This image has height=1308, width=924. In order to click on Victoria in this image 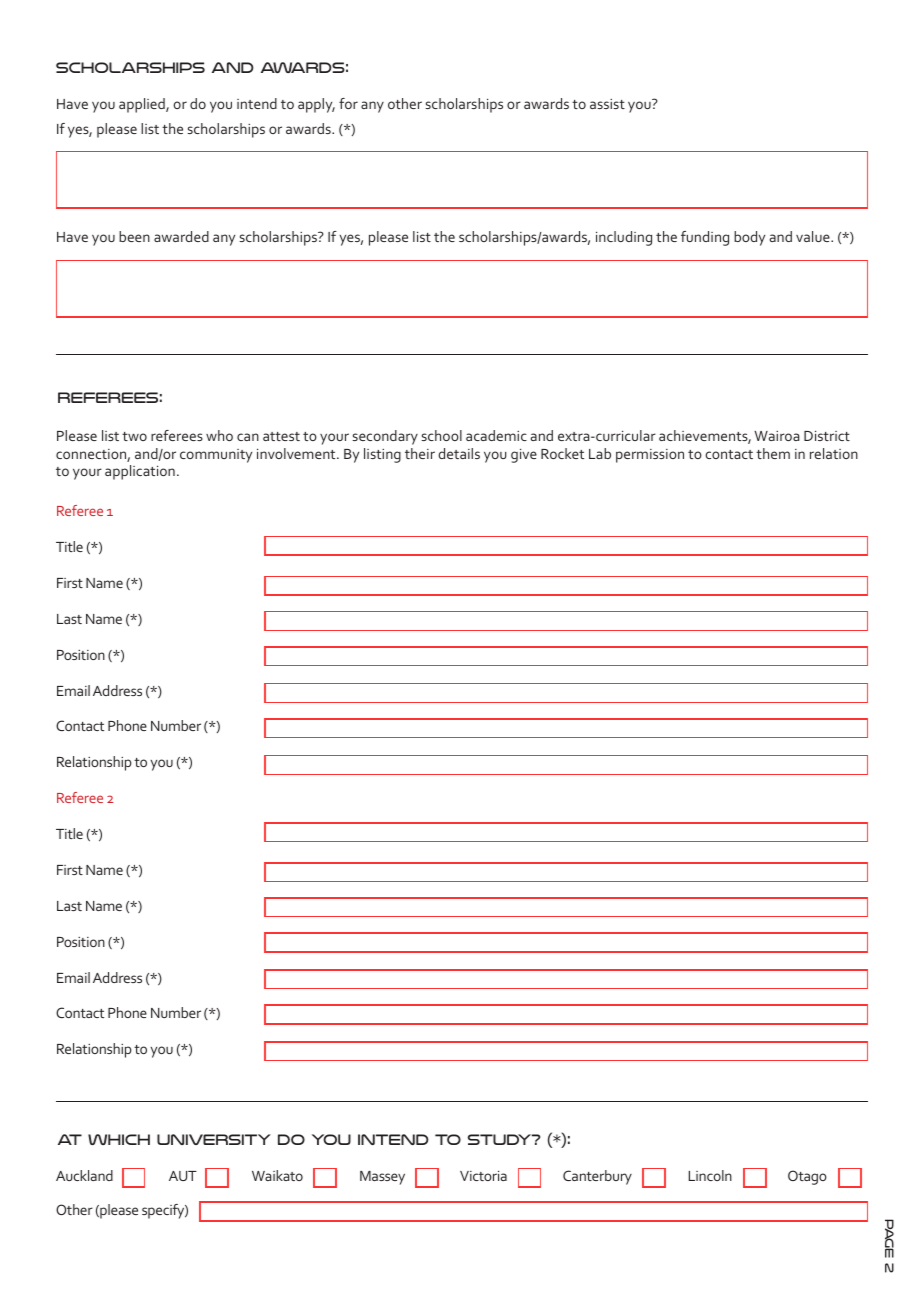, I will do `click(483, 1176)`.
